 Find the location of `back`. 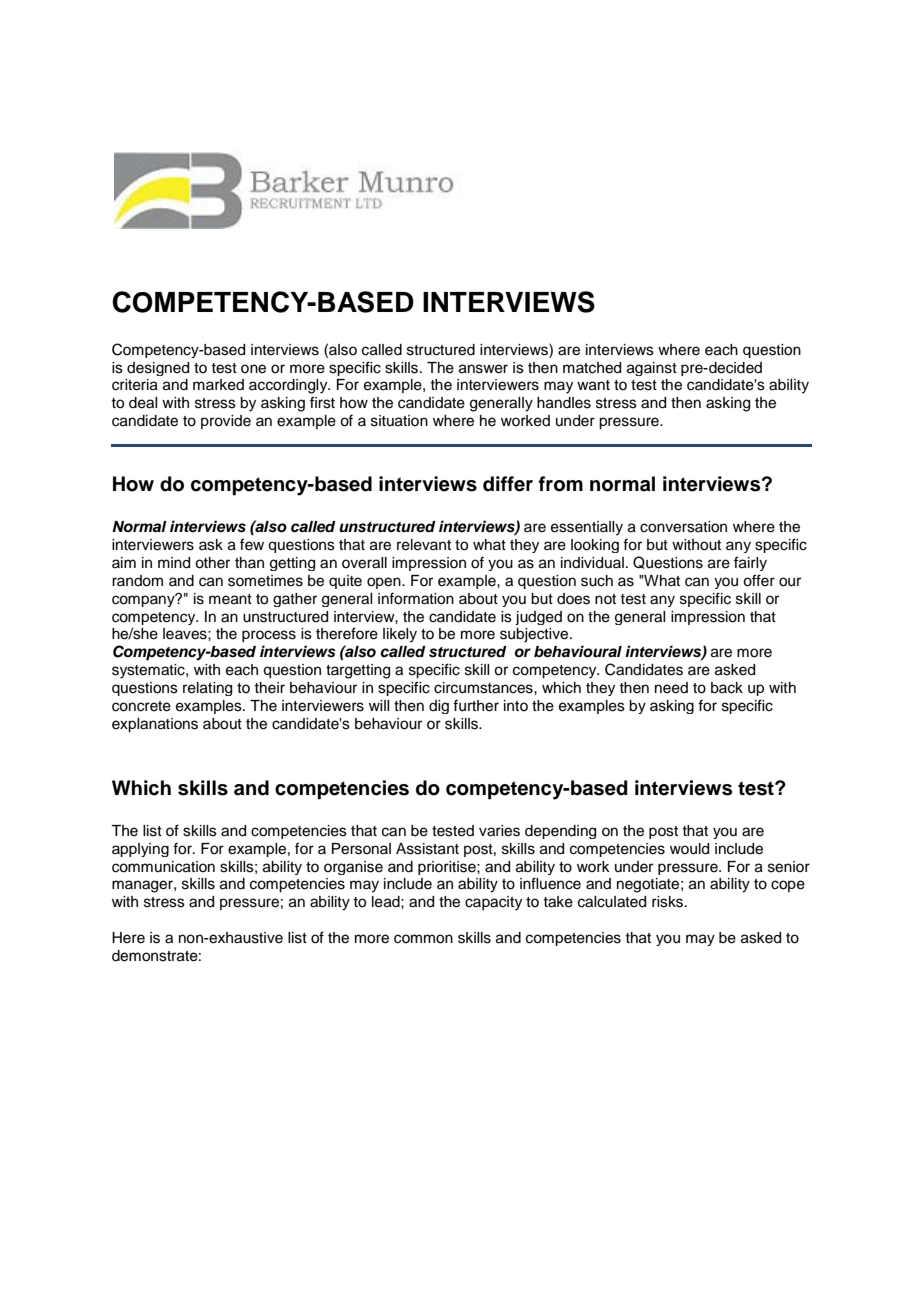

back is located at coordinates (727, 688).
